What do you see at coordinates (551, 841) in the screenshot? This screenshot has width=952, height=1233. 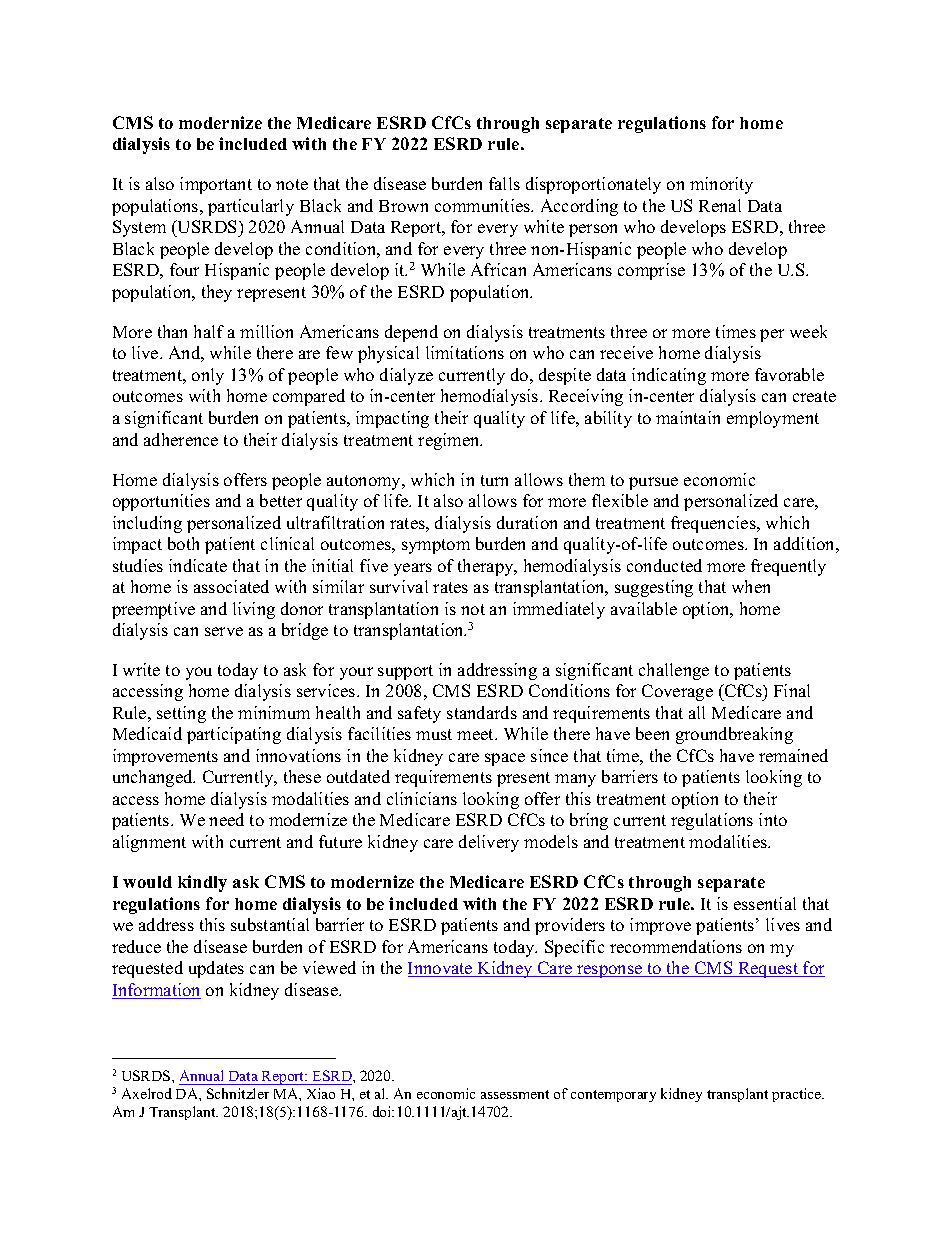 I see `models` at bounding box center [551, 841].
